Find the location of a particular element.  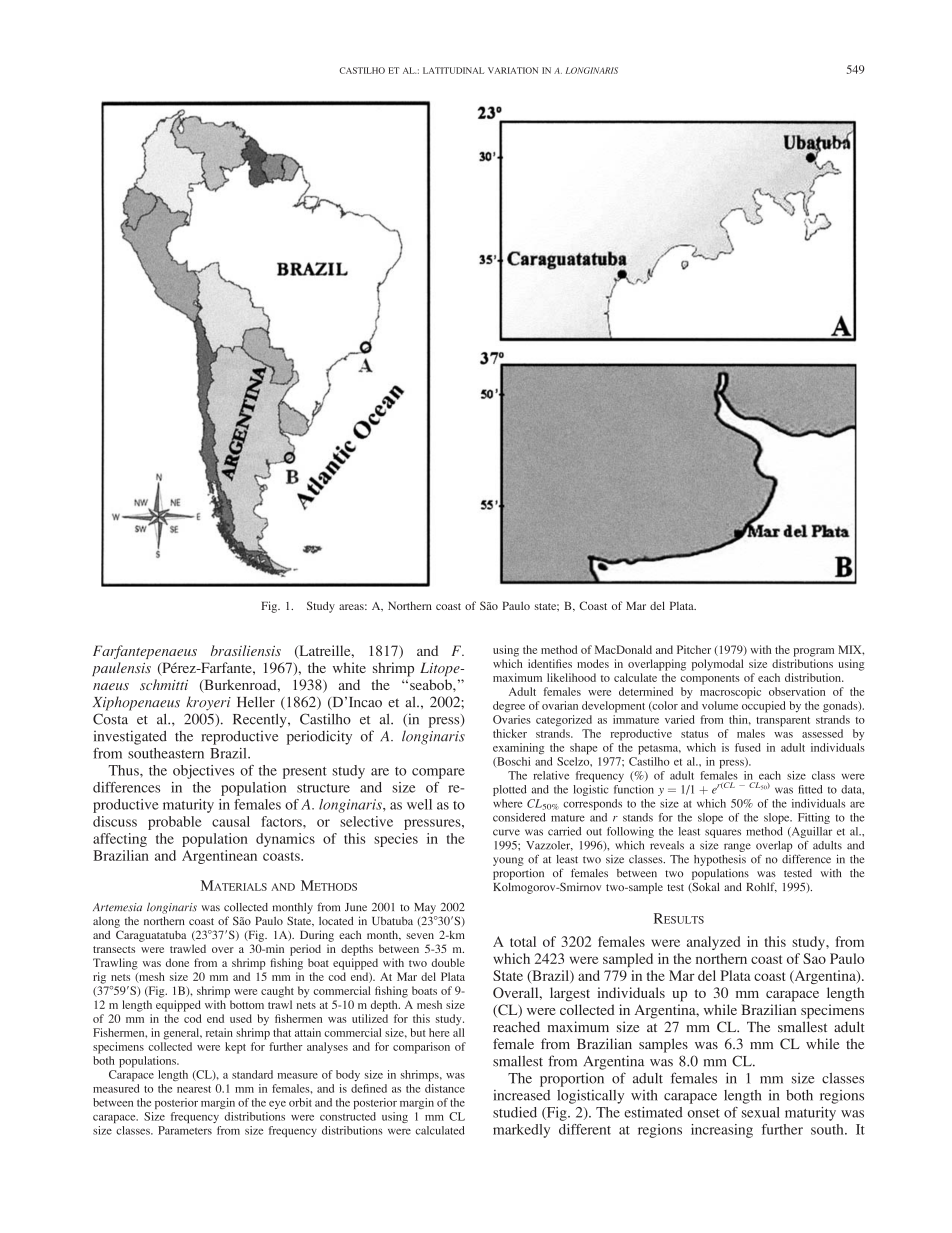

program is located at coordinates (813, 652).
